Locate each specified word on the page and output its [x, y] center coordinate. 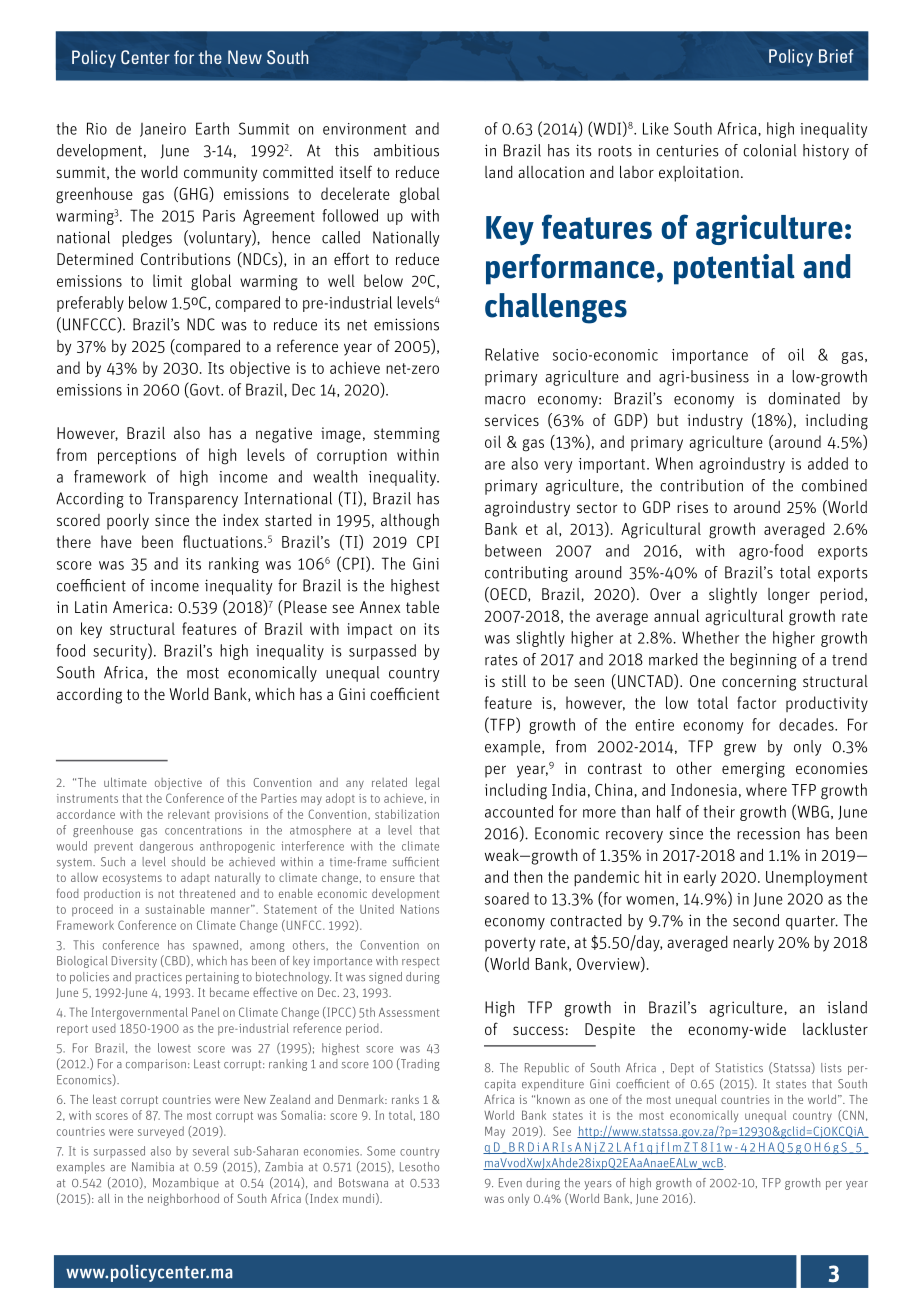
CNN [852, 1115]
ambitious [406, 150]
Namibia [153, 1167]
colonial [769, 150]
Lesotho [419, 1167]
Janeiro [163, 130]
